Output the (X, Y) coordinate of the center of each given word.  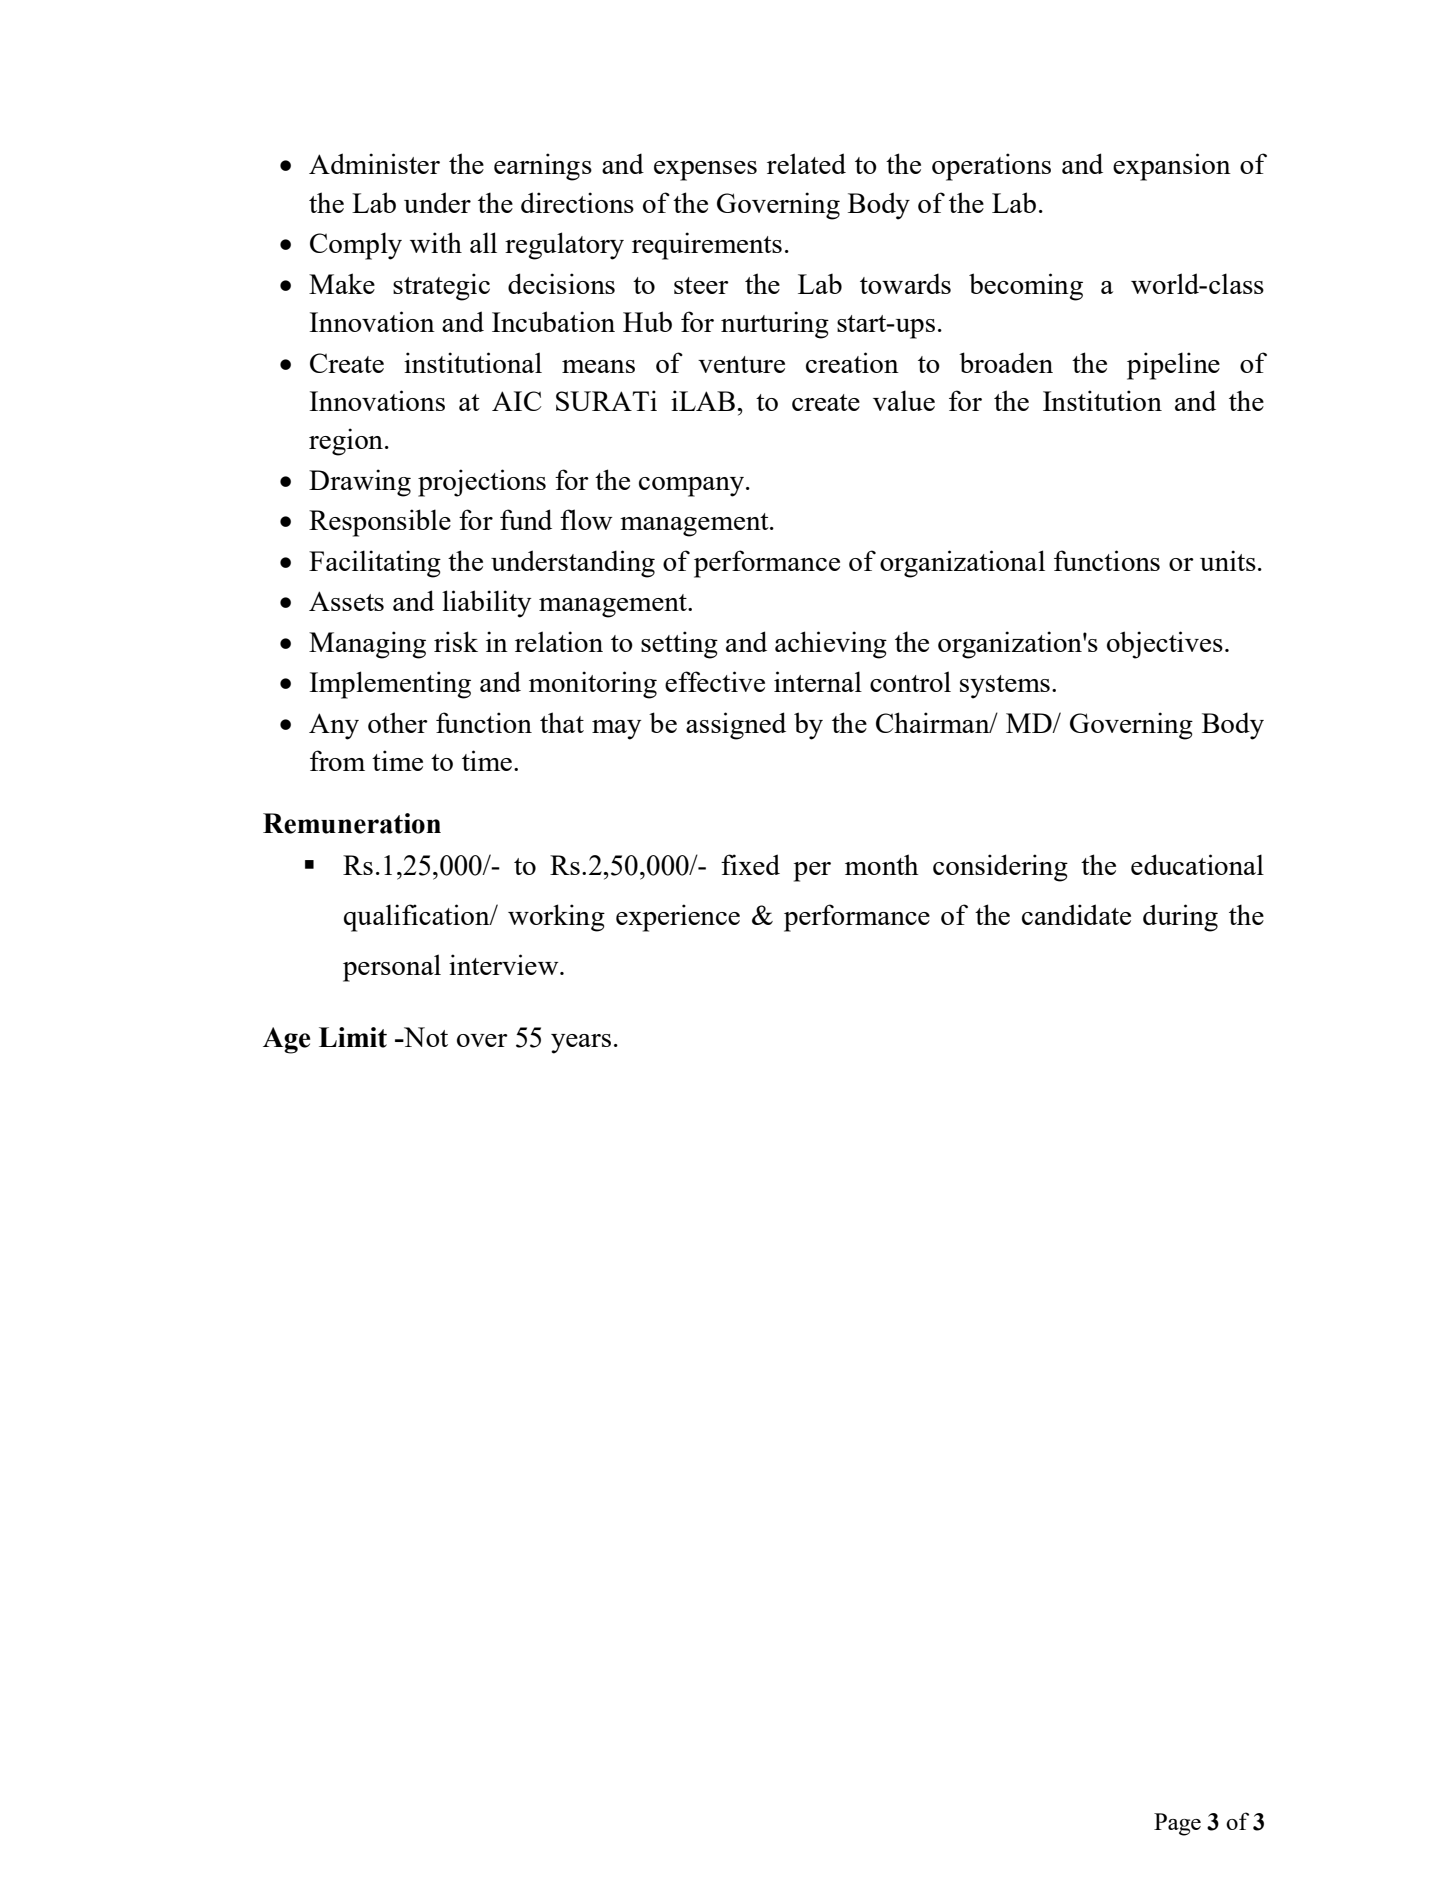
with (436, 242)
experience (678, 918)
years (581, 1044)
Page (1177, 1824)
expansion (1172, 167)
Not (425, 1037)
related (806, 163)
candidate (1076, 914)
